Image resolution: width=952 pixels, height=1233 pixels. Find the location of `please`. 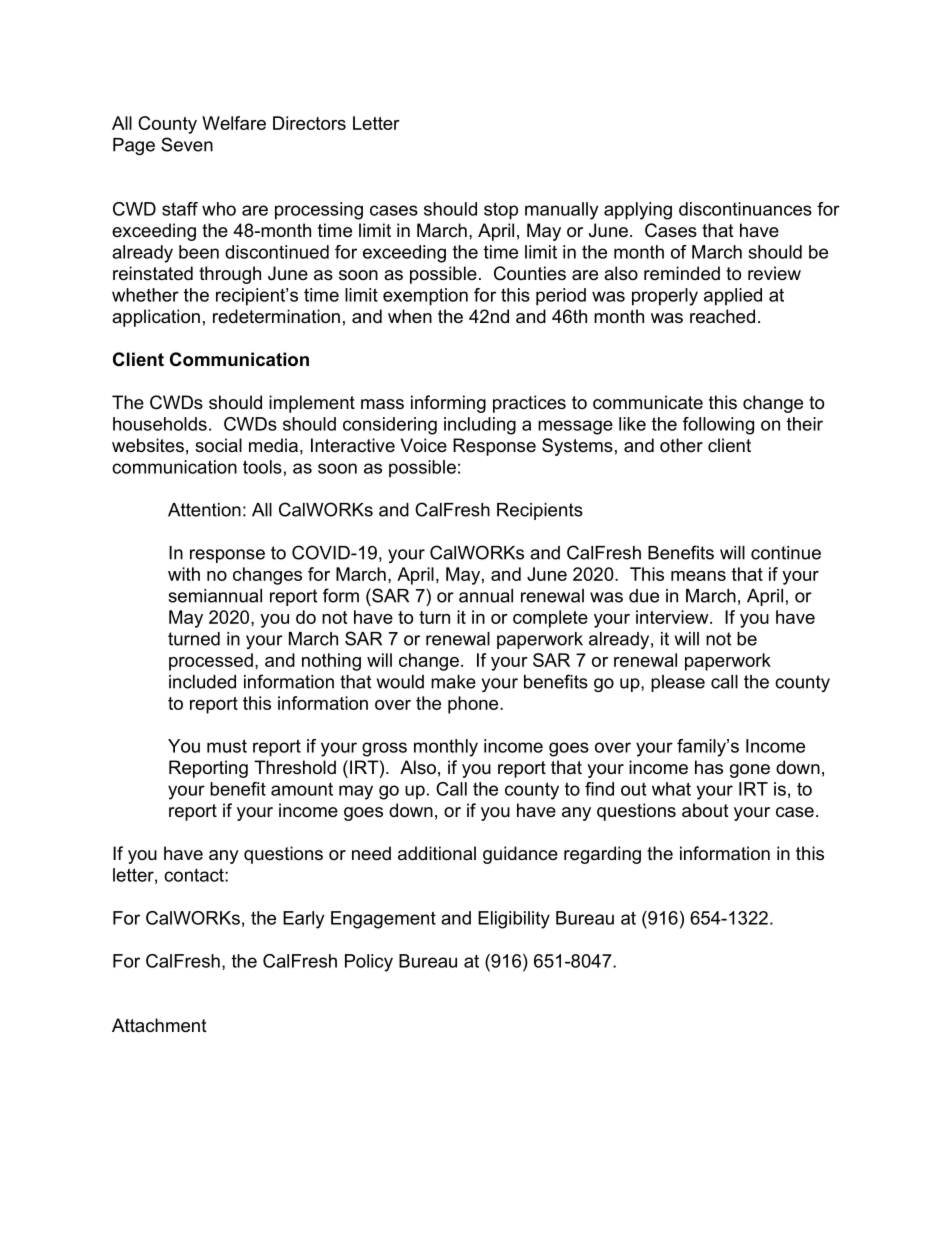

please is located at coordinates (678, 683).
